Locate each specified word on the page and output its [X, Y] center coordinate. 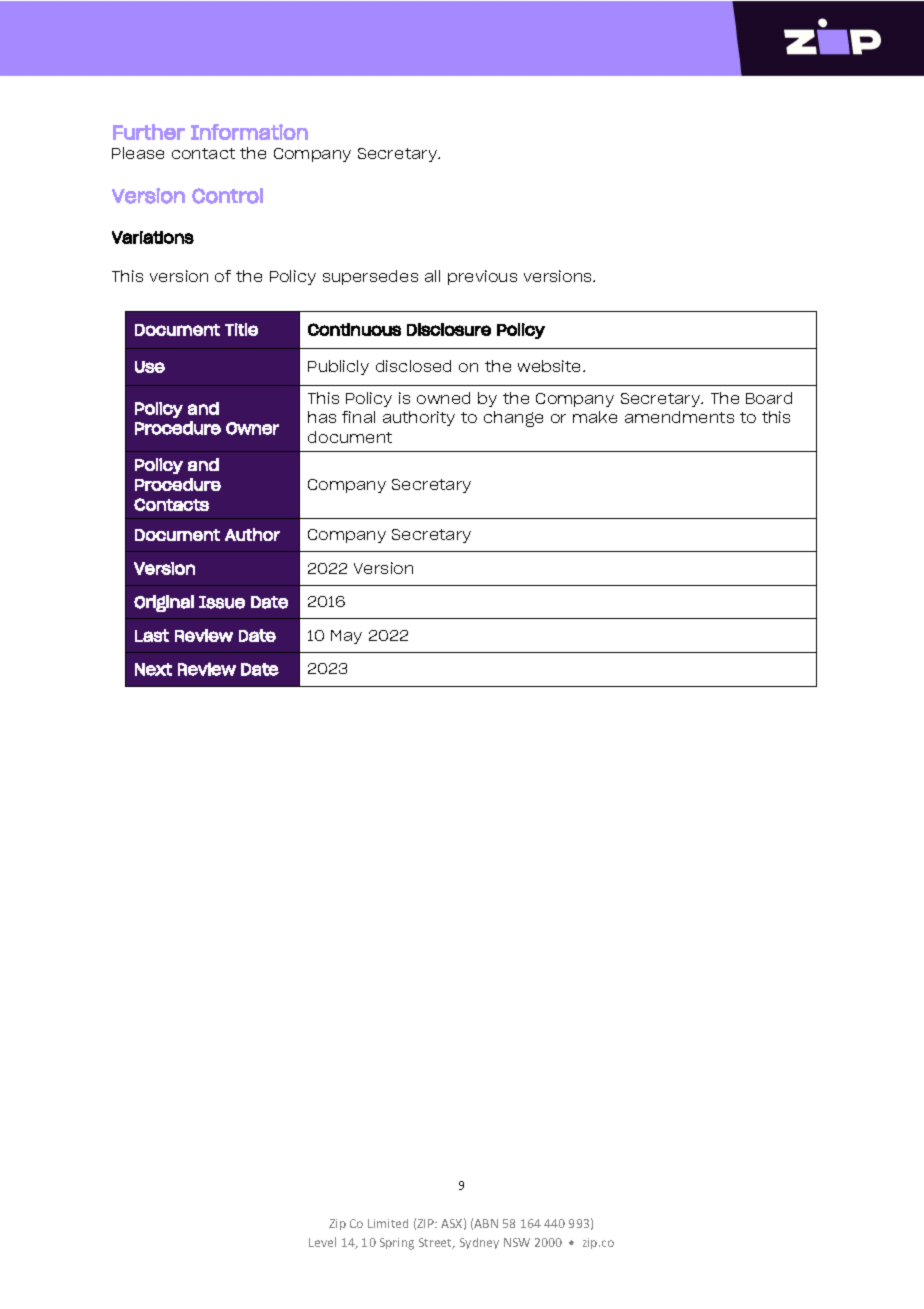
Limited [388, 1223]
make [595, 417]
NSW [517, 1242]
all [432, 276]
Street [437, 1243]
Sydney [479, 1243]
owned [443, 398]
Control [227, 196]
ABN [486, 1223]
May [346, 637]
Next [153, 669]
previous [482, 277]
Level [322, 1242]
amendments [679, 417]
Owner [252, 428]
